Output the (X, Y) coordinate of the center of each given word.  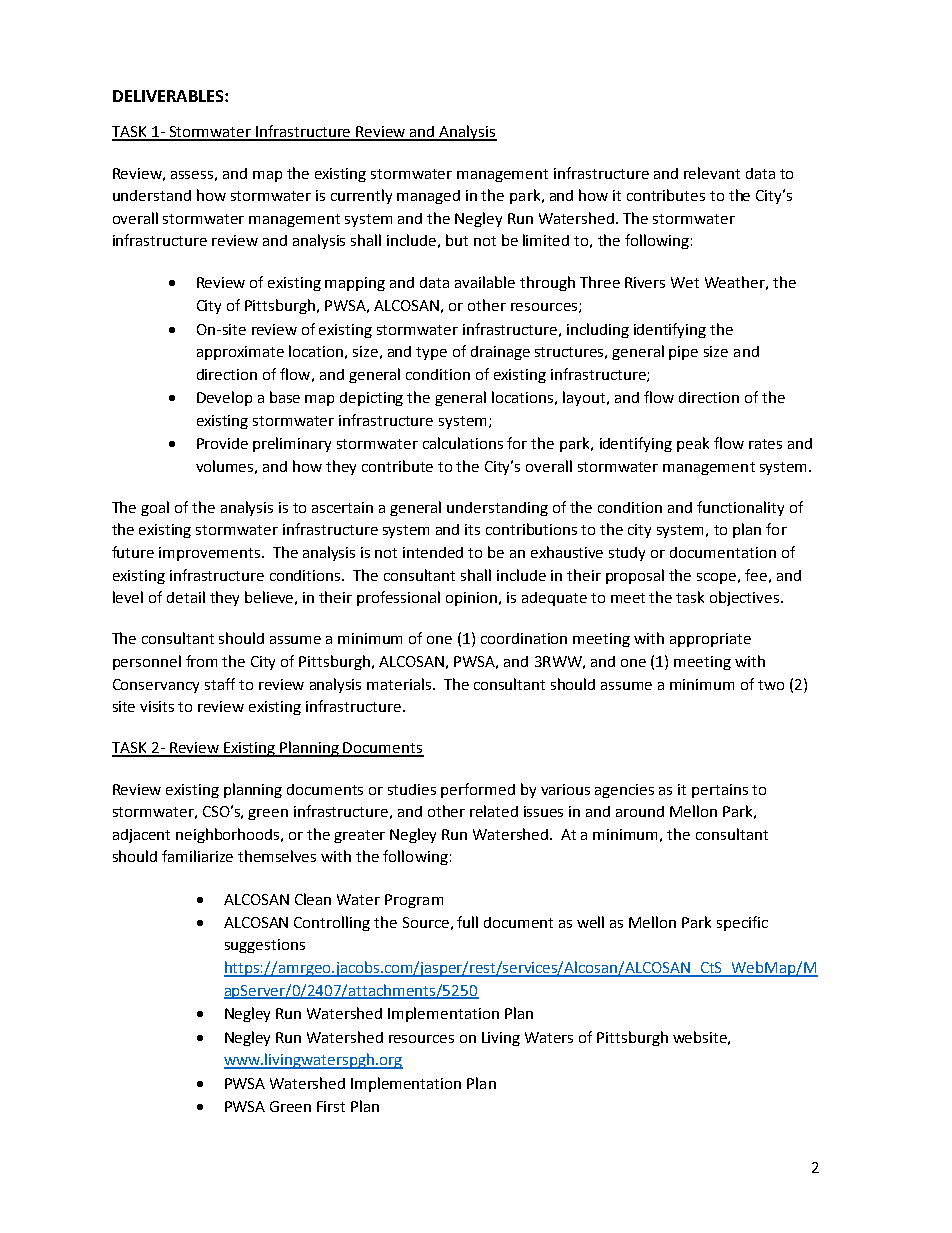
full (467, 922)
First (331, 1106)
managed (428, 197)
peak (693, 444)
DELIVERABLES (169, 96)
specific (742, 923)
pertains (720, 791)
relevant (712, 173)
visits (157, 706)
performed (478, 790)
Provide (222, 443)
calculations (463, 443)
